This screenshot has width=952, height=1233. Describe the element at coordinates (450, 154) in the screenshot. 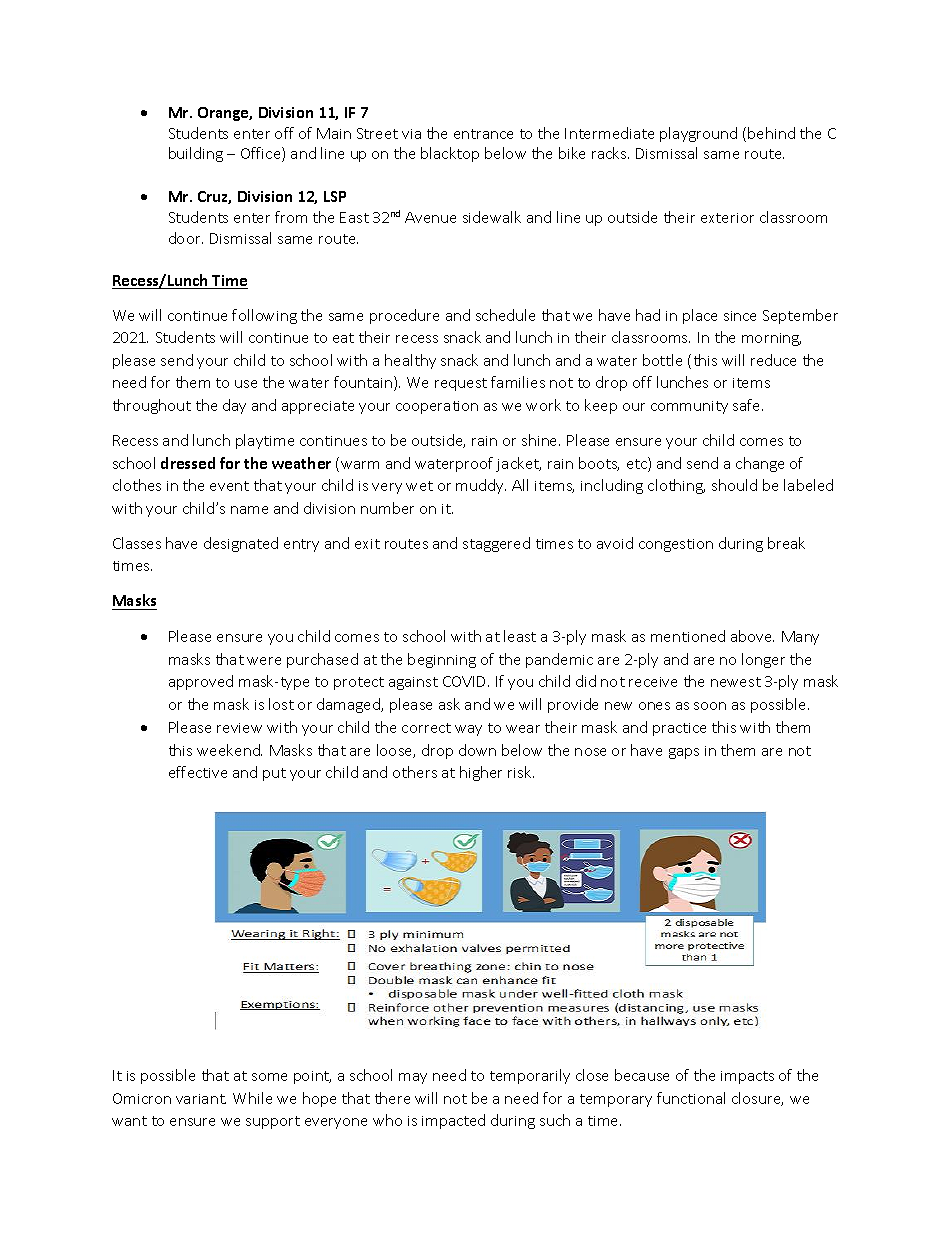

I see `blacktop` at that location.
